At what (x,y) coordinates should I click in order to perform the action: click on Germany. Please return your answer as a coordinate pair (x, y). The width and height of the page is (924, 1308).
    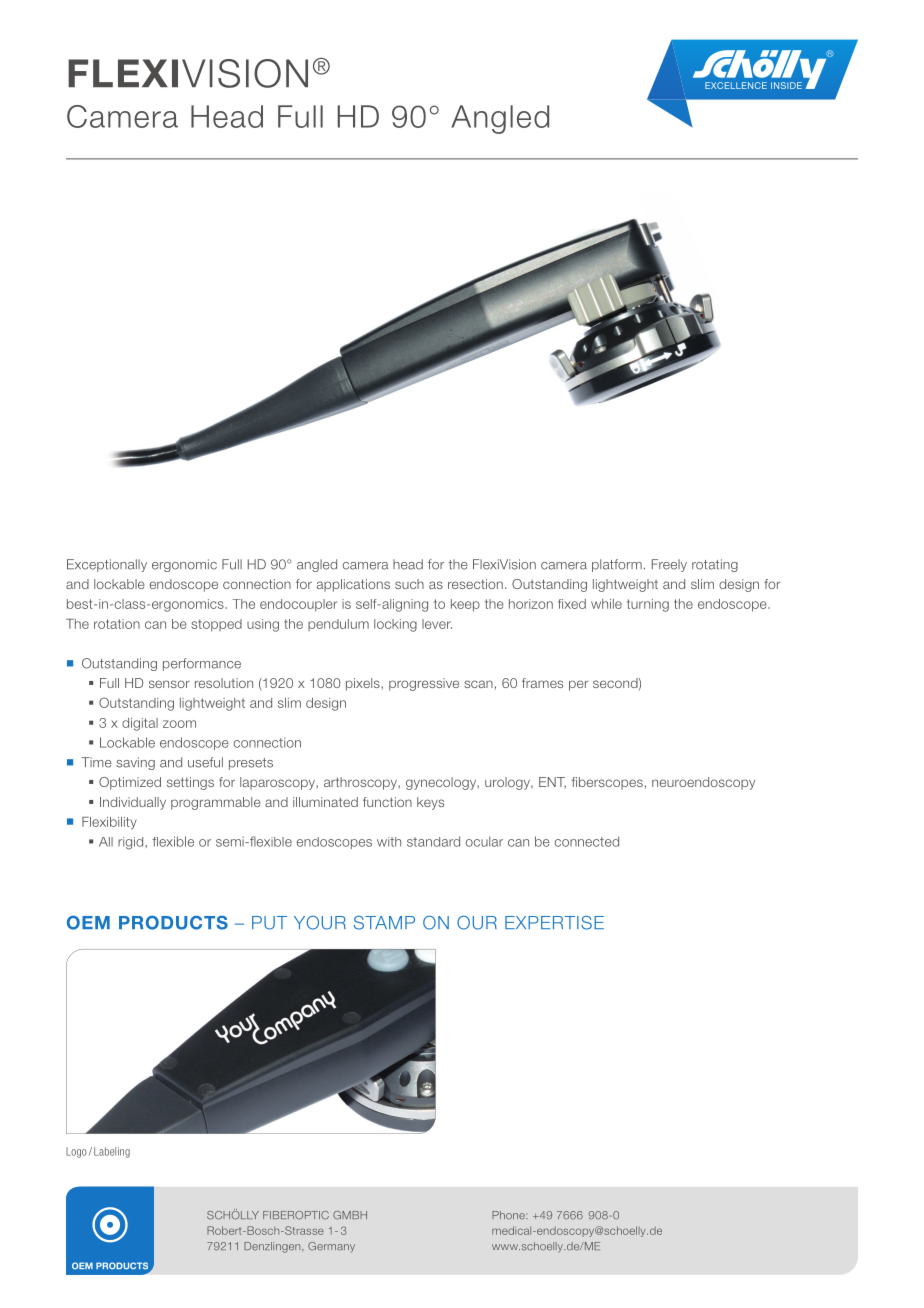
    Looking at the image, I should click on (331, 1247).
